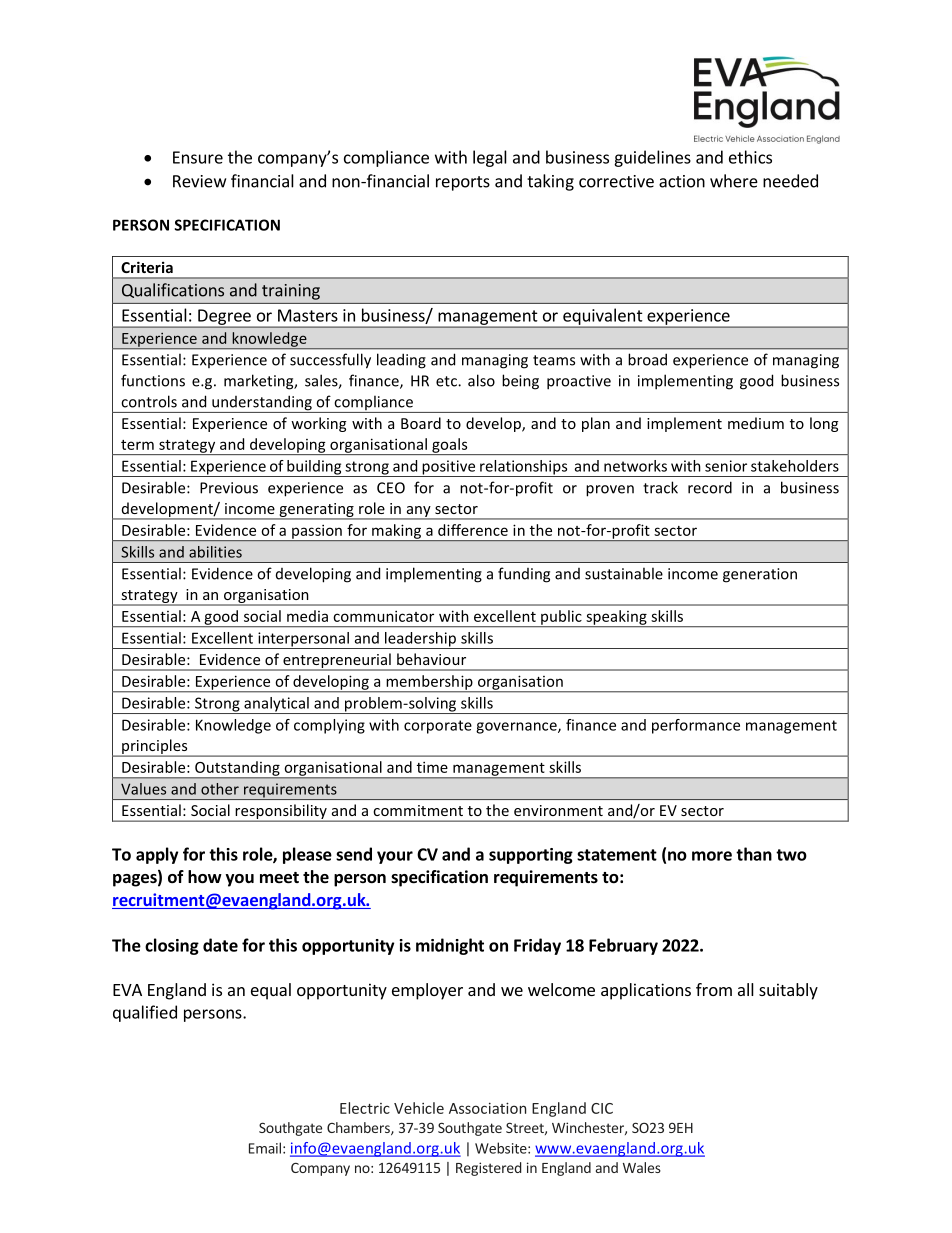  I want to click on Wales, so click(642, 1167).
